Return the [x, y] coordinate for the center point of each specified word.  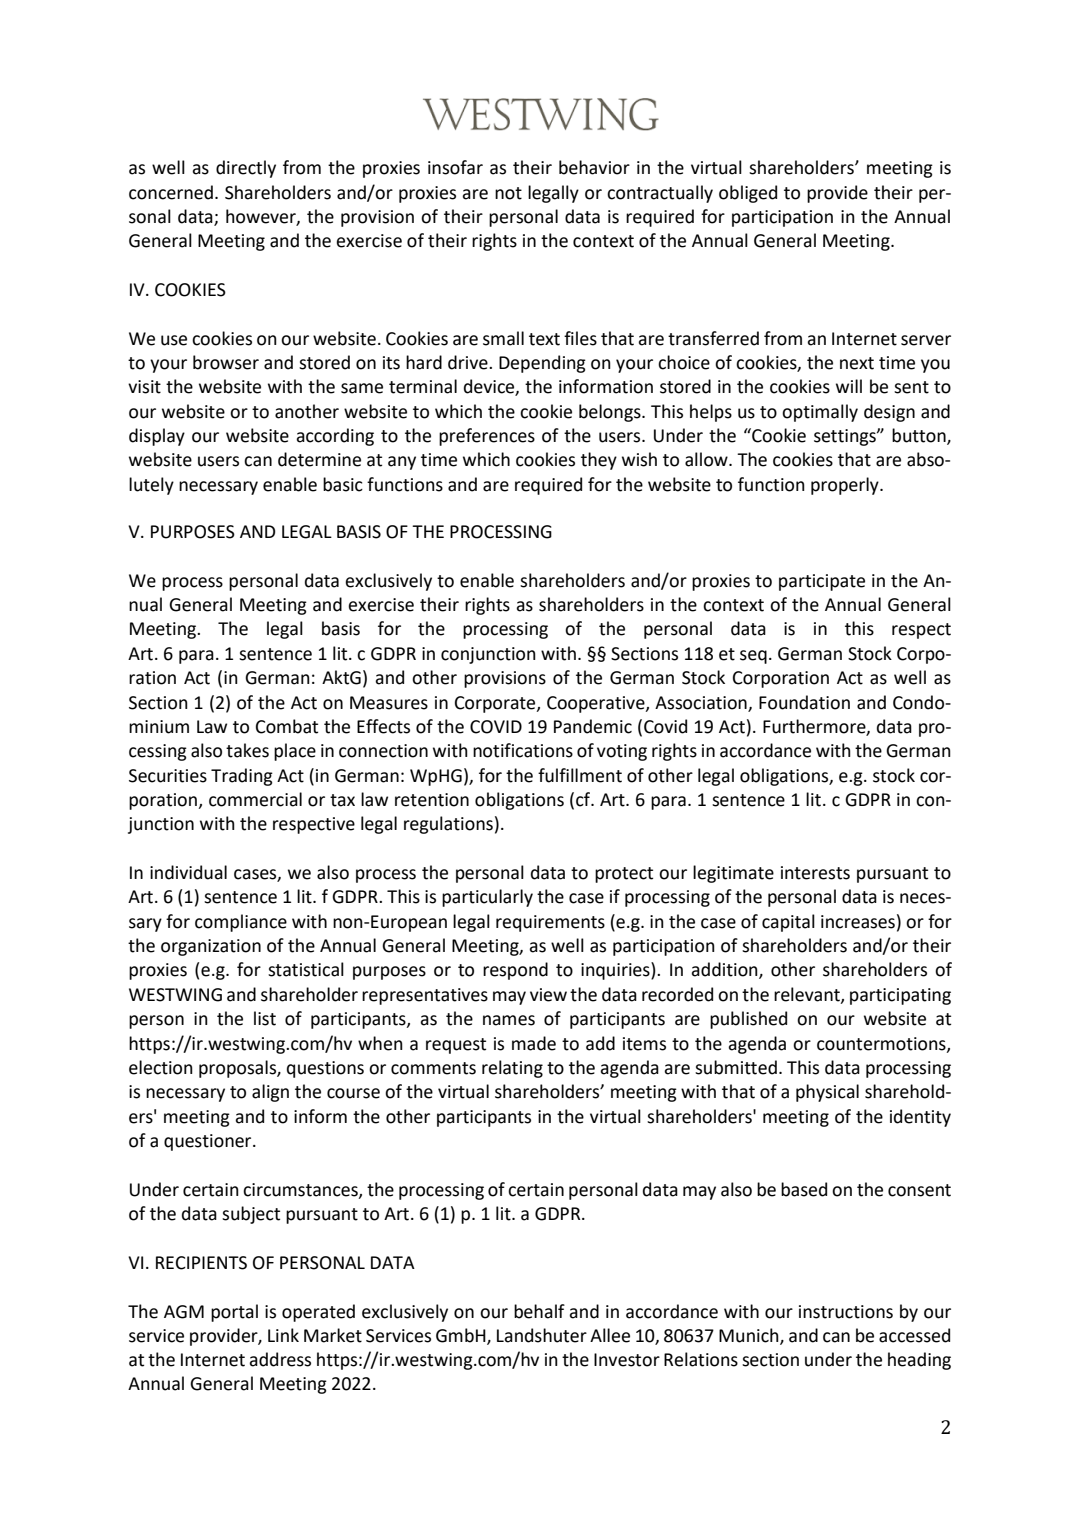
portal [234, 1313]
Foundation [804, 702]
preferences [487, 437]
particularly [487, 898]
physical [827, 1093]
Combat [287, 726]
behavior [594, 167]
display [157, 437]
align [270, 1093]
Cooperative [597, 704]
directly [246, 169]
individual [188, 872]
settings [846, 437]
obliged [748, 194]
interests [815, 873]
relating [512, 1069]
